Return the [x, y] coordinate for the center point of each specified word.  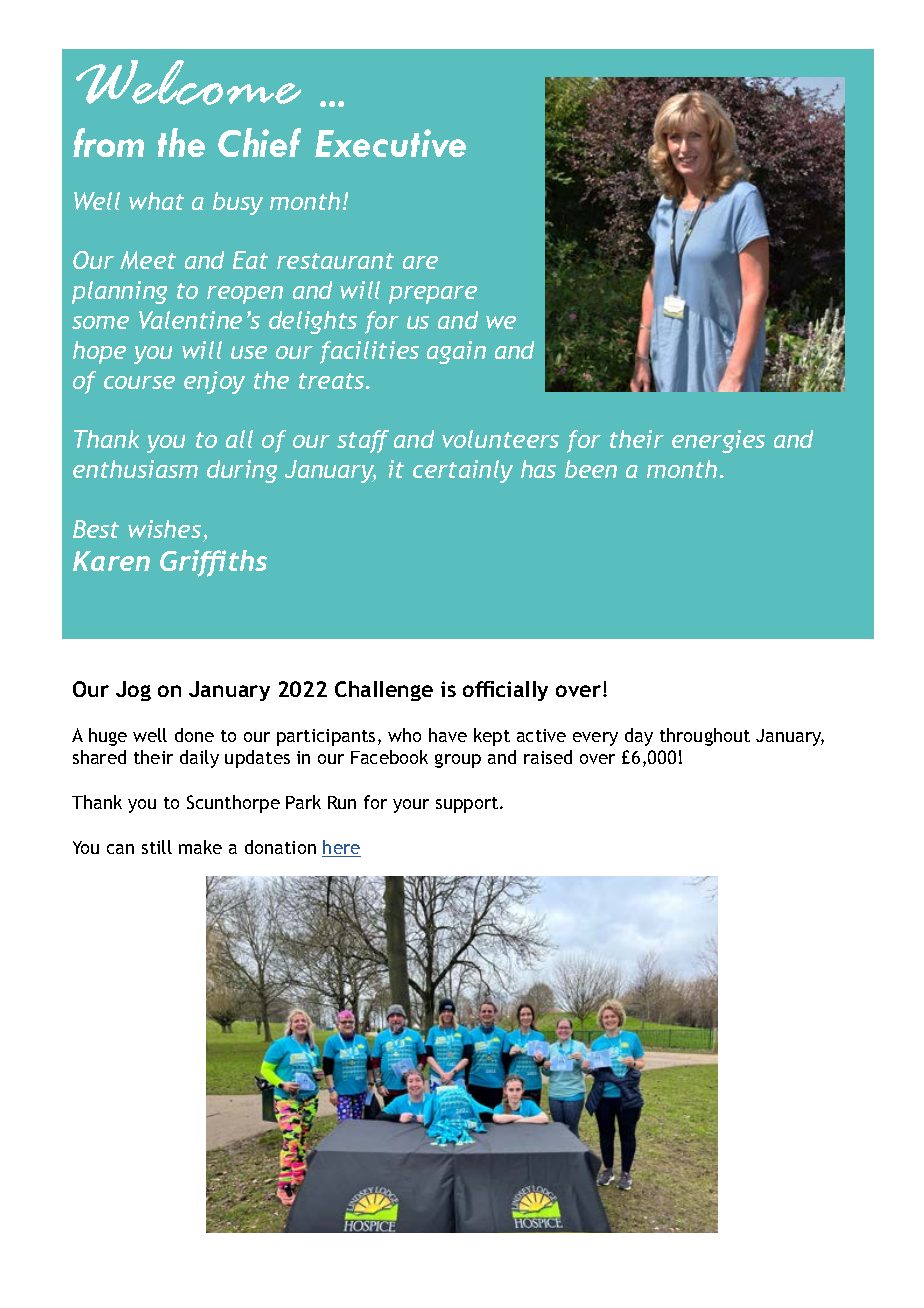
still [157, 847]
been [591, 469]
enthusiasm [135, 469]
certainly [463, 471]
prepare [433, 295]
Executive [390, 143]
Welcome [188, 82]
